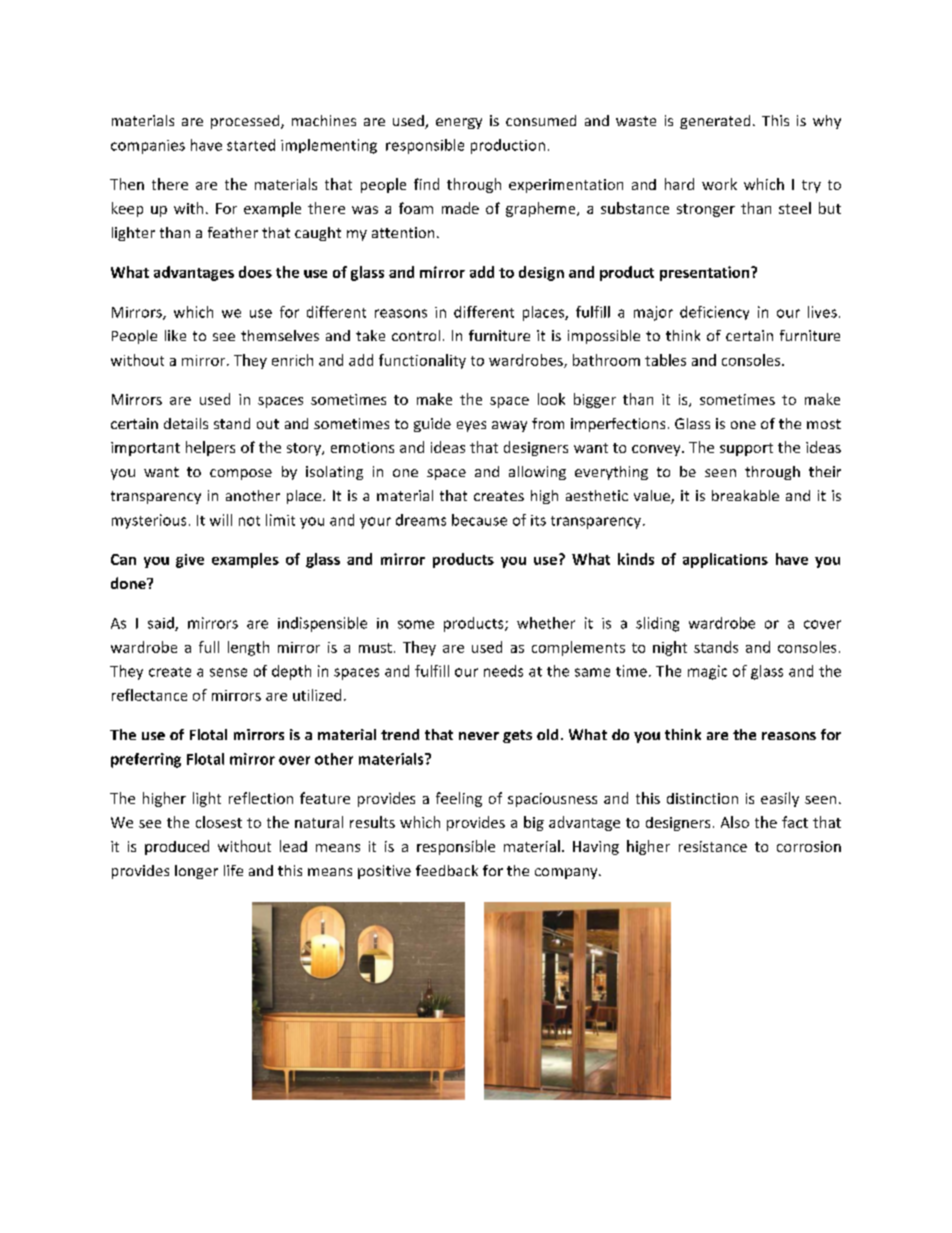  I want to click on because, so click(479, 520).
